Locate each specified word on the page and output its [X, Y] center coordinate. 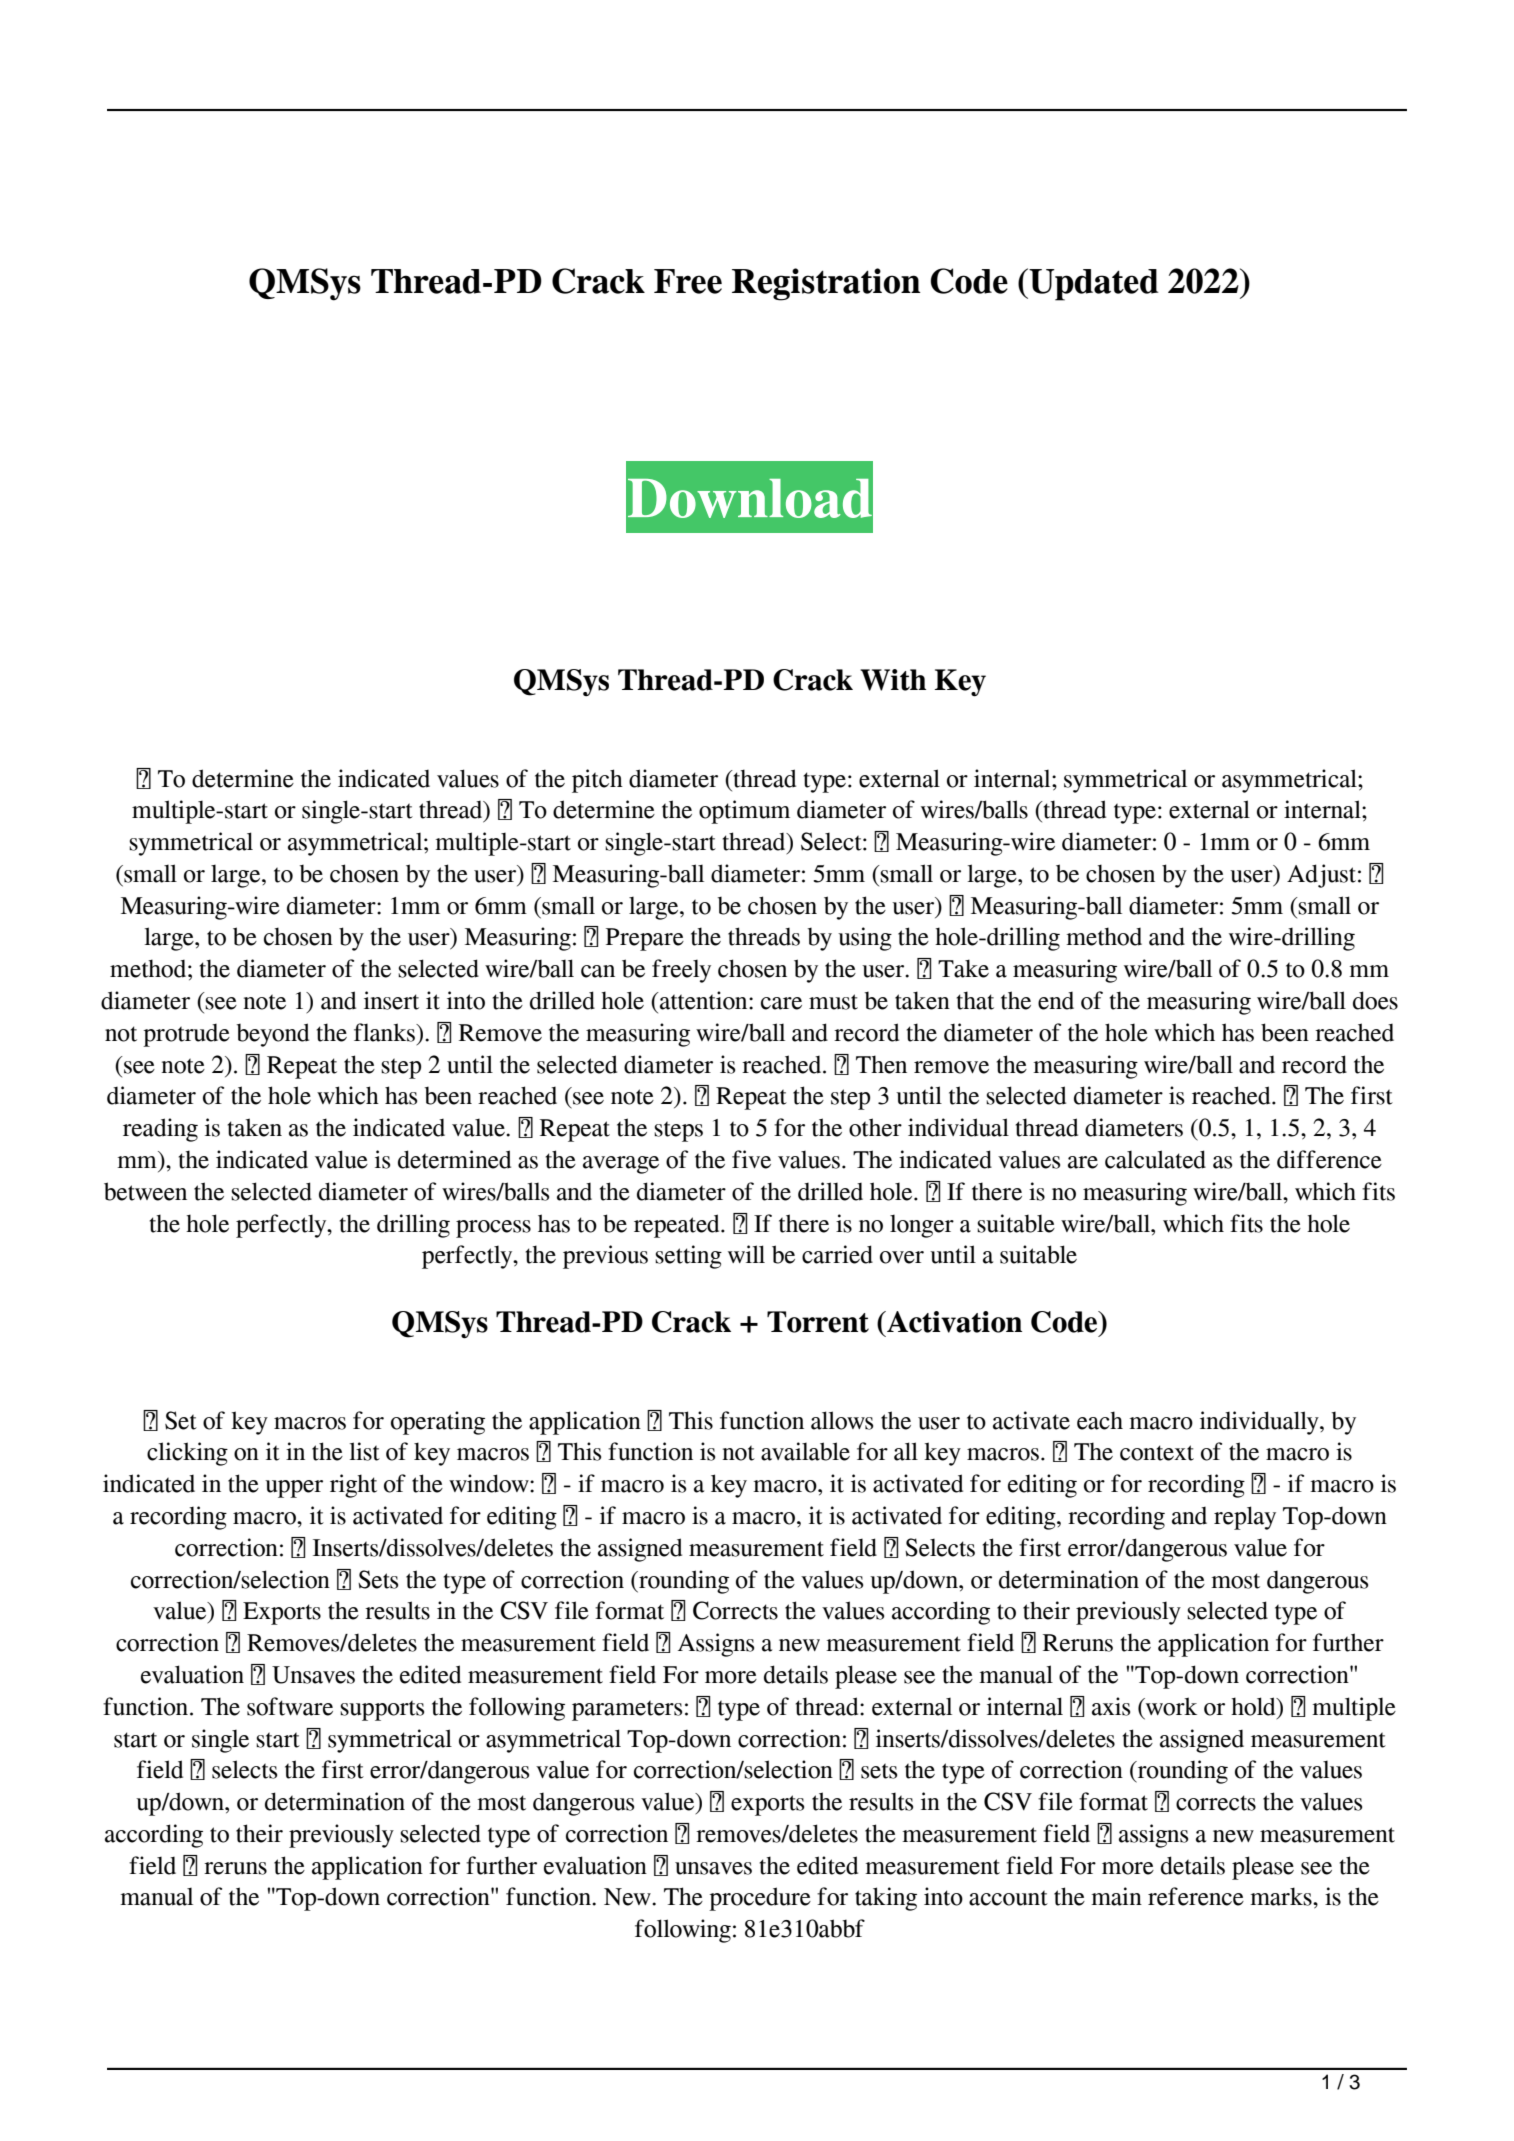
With [893, 680]
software [290, 1706]
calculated [1155, 1159]
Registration [826, 284]
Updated [1093, 284]
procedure [760, 1899]
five [751, 1159]
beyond [273, 1035]
